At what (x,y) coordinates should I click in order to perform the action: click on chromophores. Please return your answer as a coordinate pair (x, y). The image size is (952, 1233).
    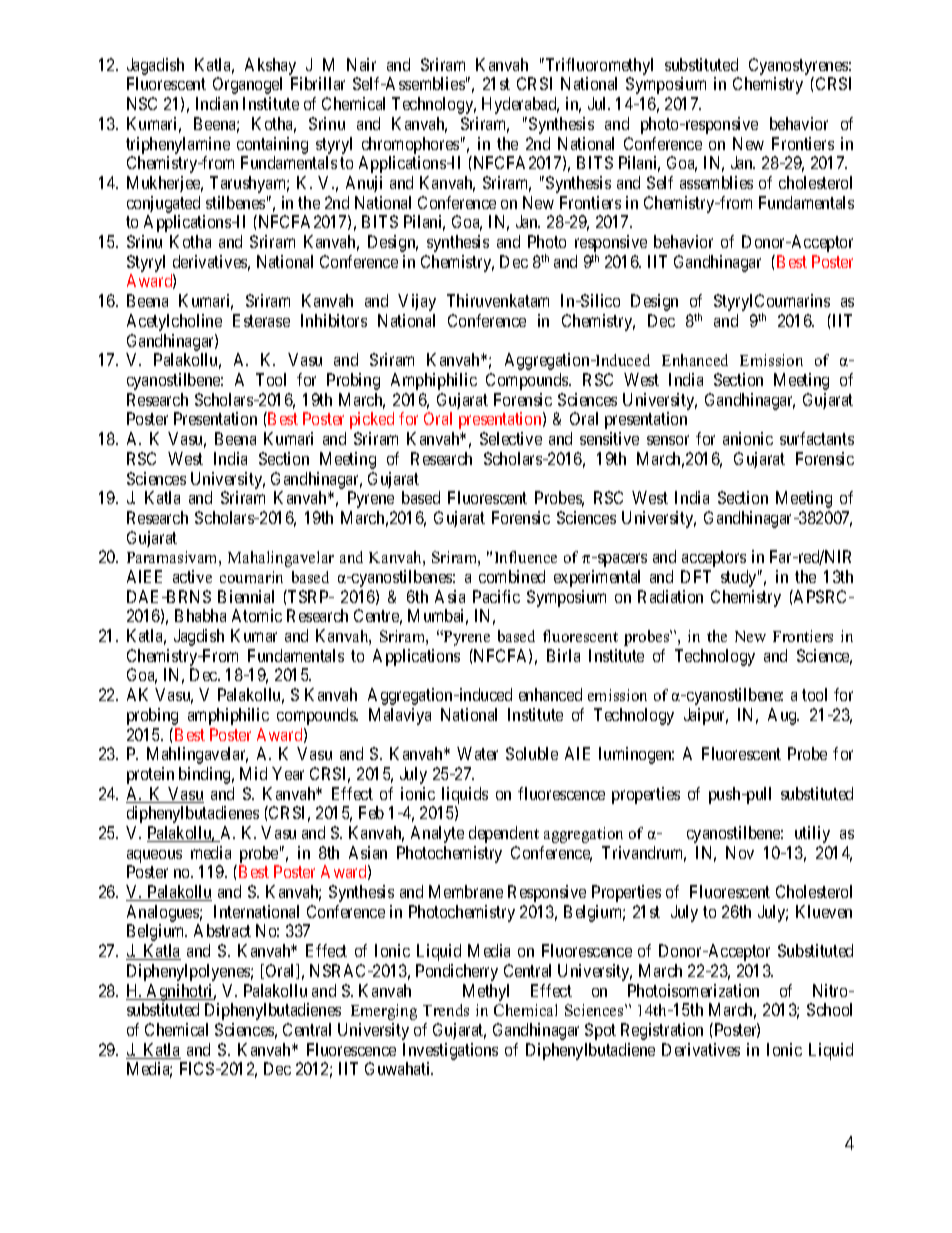
    Looking at the image, I should click on (410, 145).
